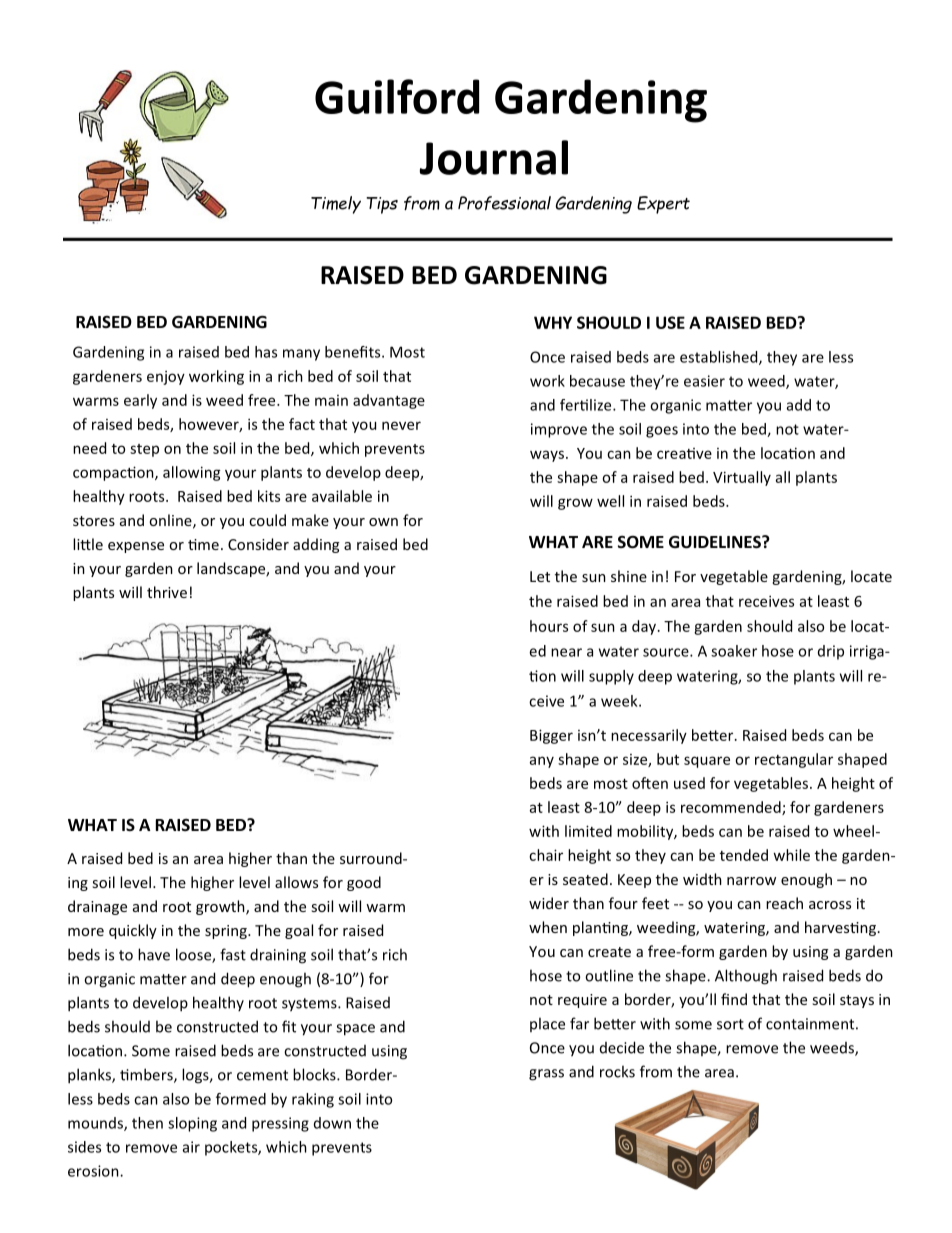 The image size is (952, 1233). Describe the element at coordinates (551, 736) in the screenshot. I see `Bigger` at that location.
